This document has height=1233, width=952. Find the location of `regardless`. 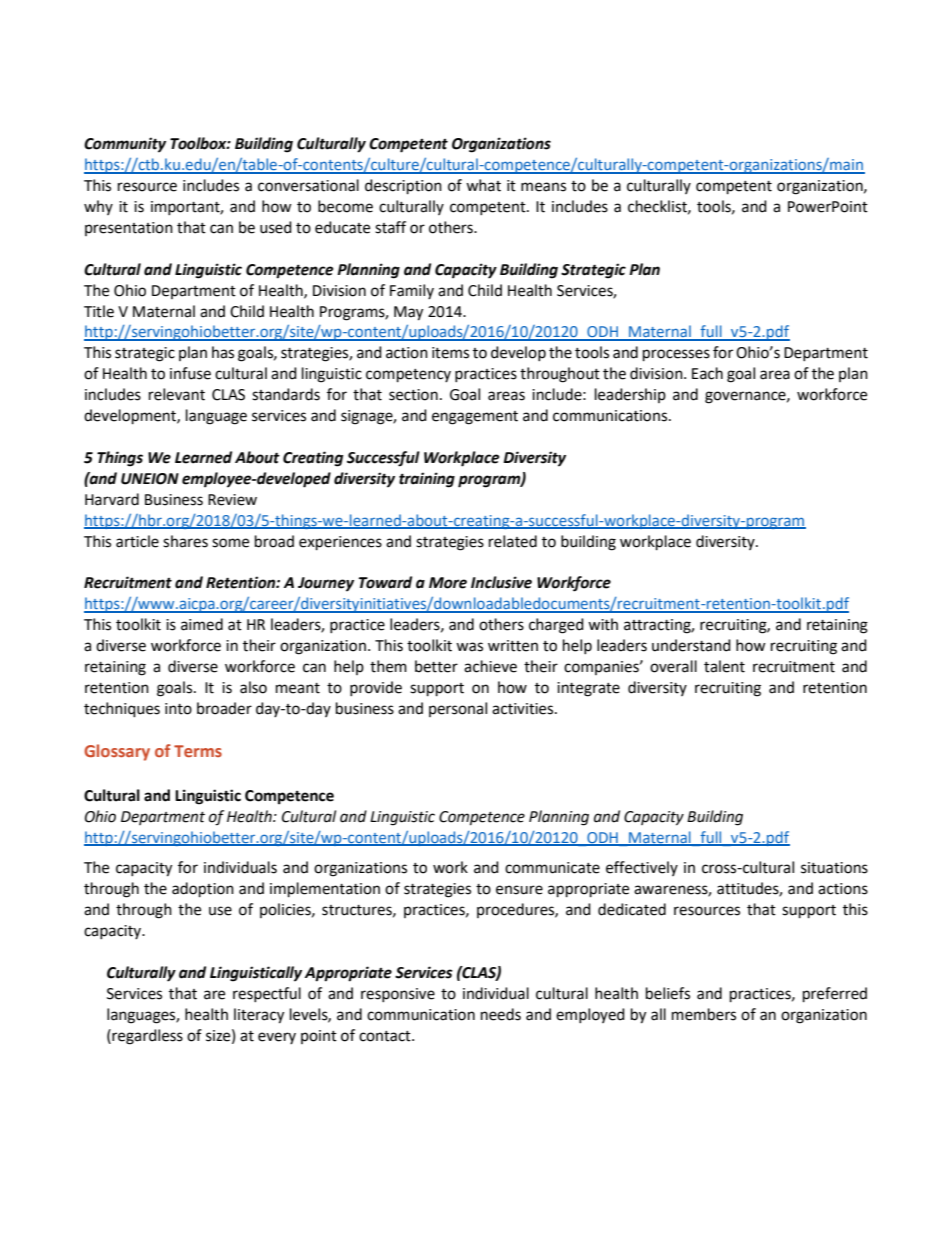

regardless is located at coordinates (146, 1037).
